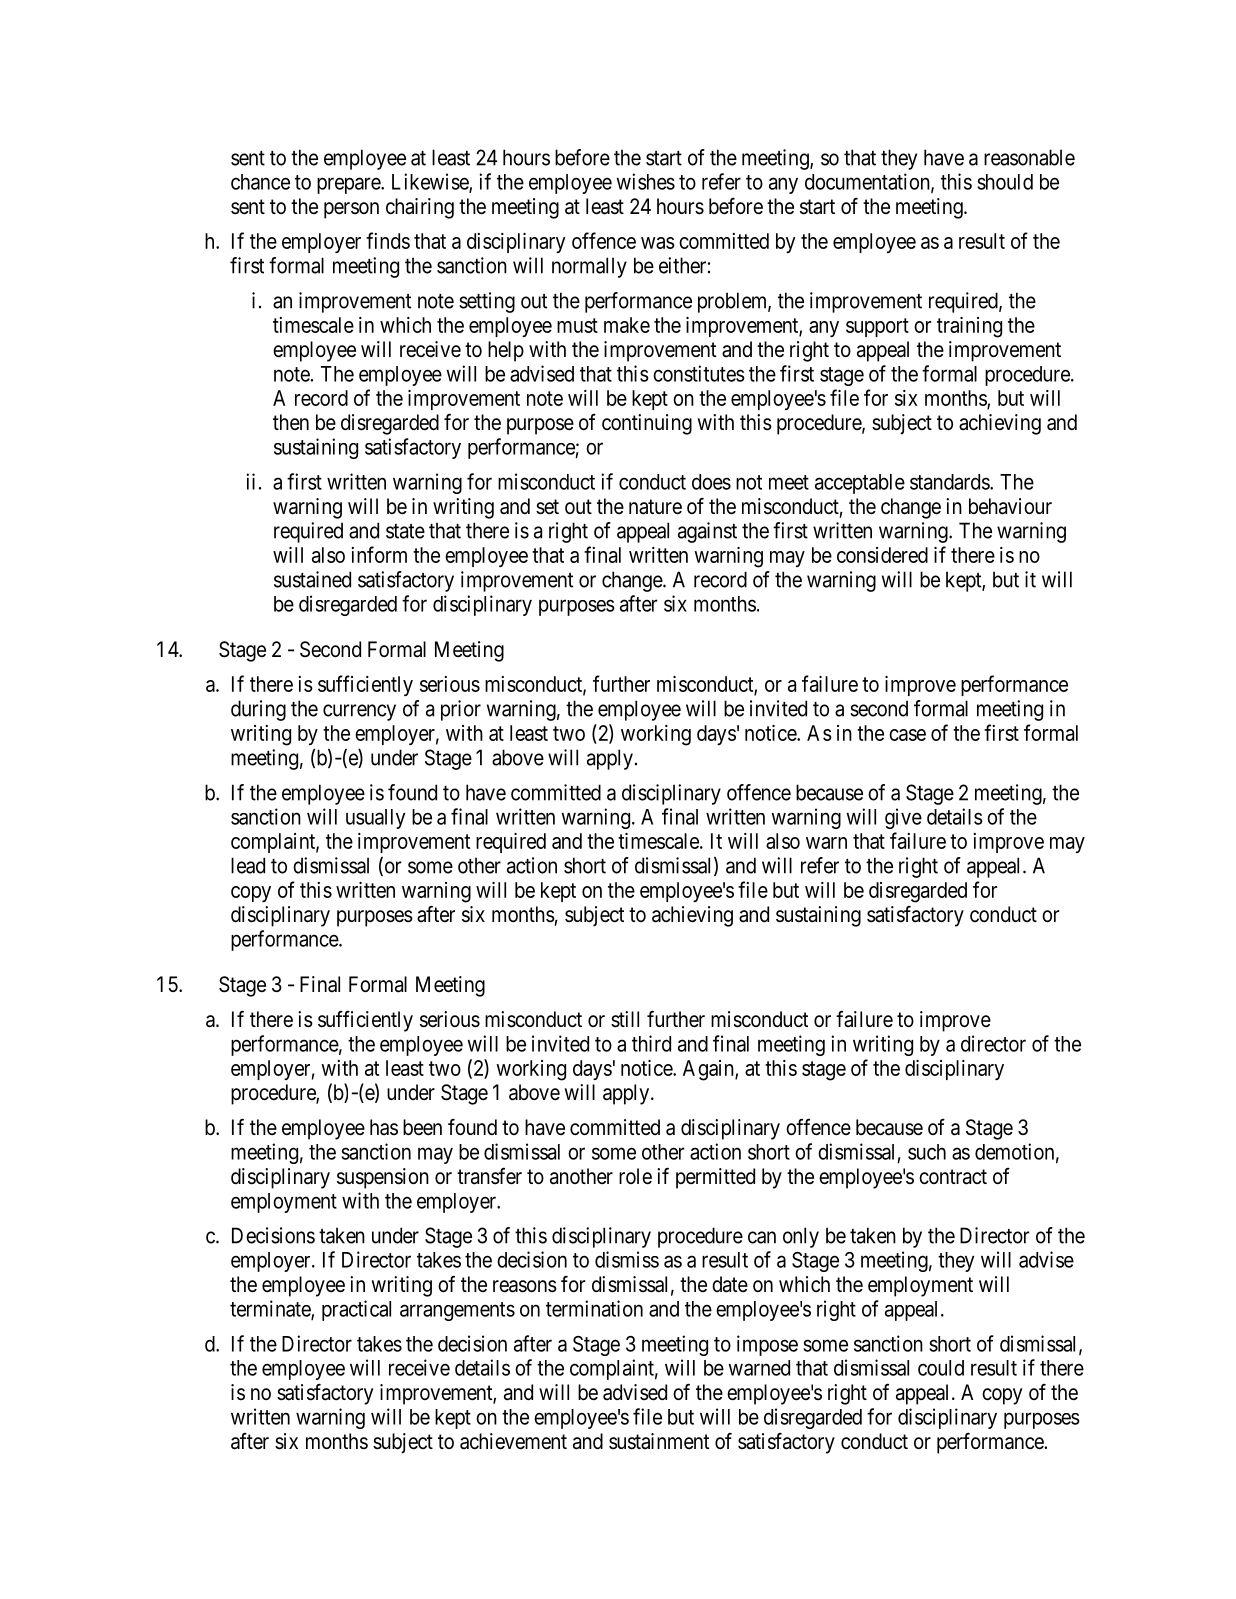 The width and height of the document is (1236, 1599). What do you see at coordinates (384, 1127) in the document?
I see `has` at bounding box center [384, 1127].
